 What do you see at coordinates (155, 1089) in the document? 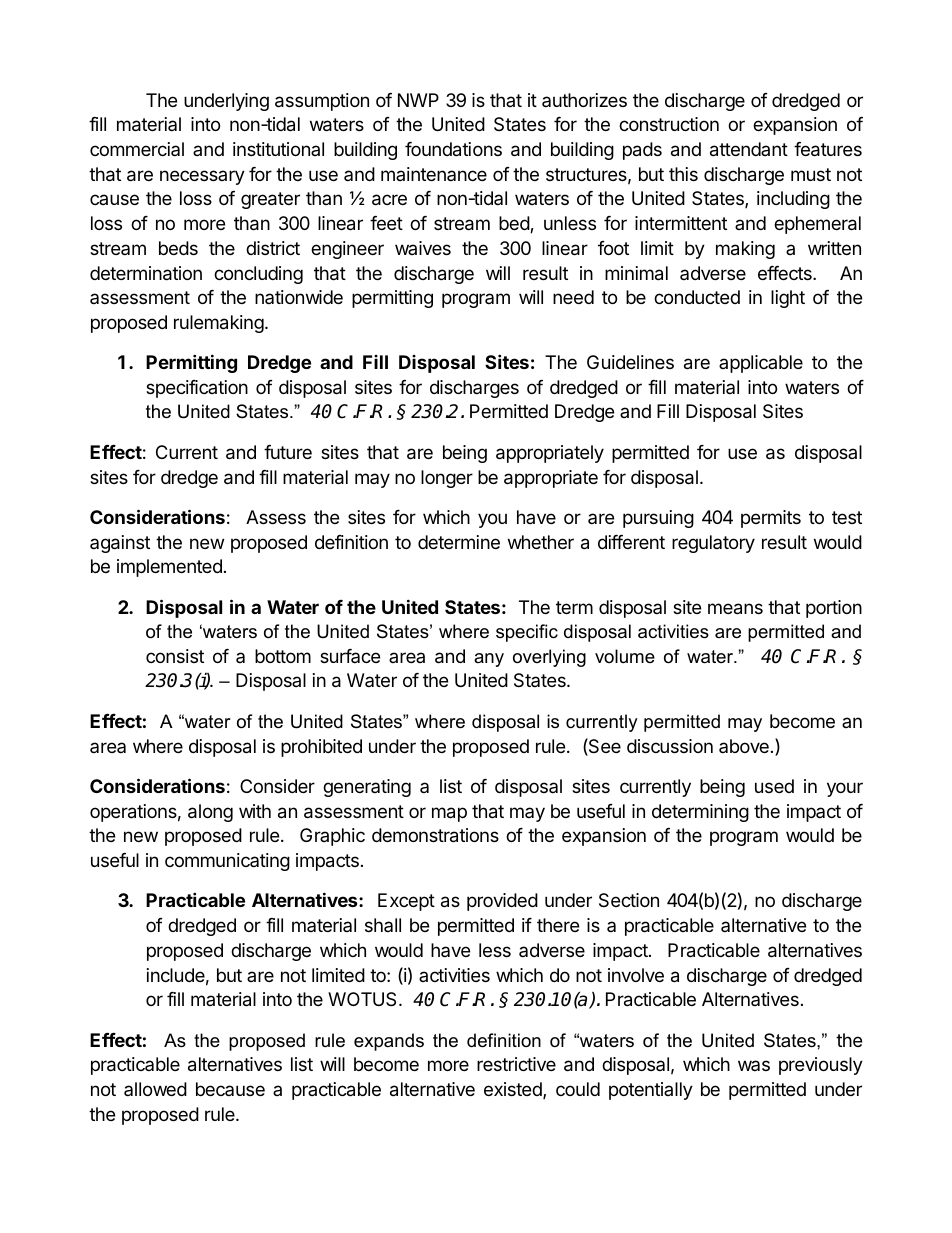
I see `allowed` at bounding box center [155, 1089].
